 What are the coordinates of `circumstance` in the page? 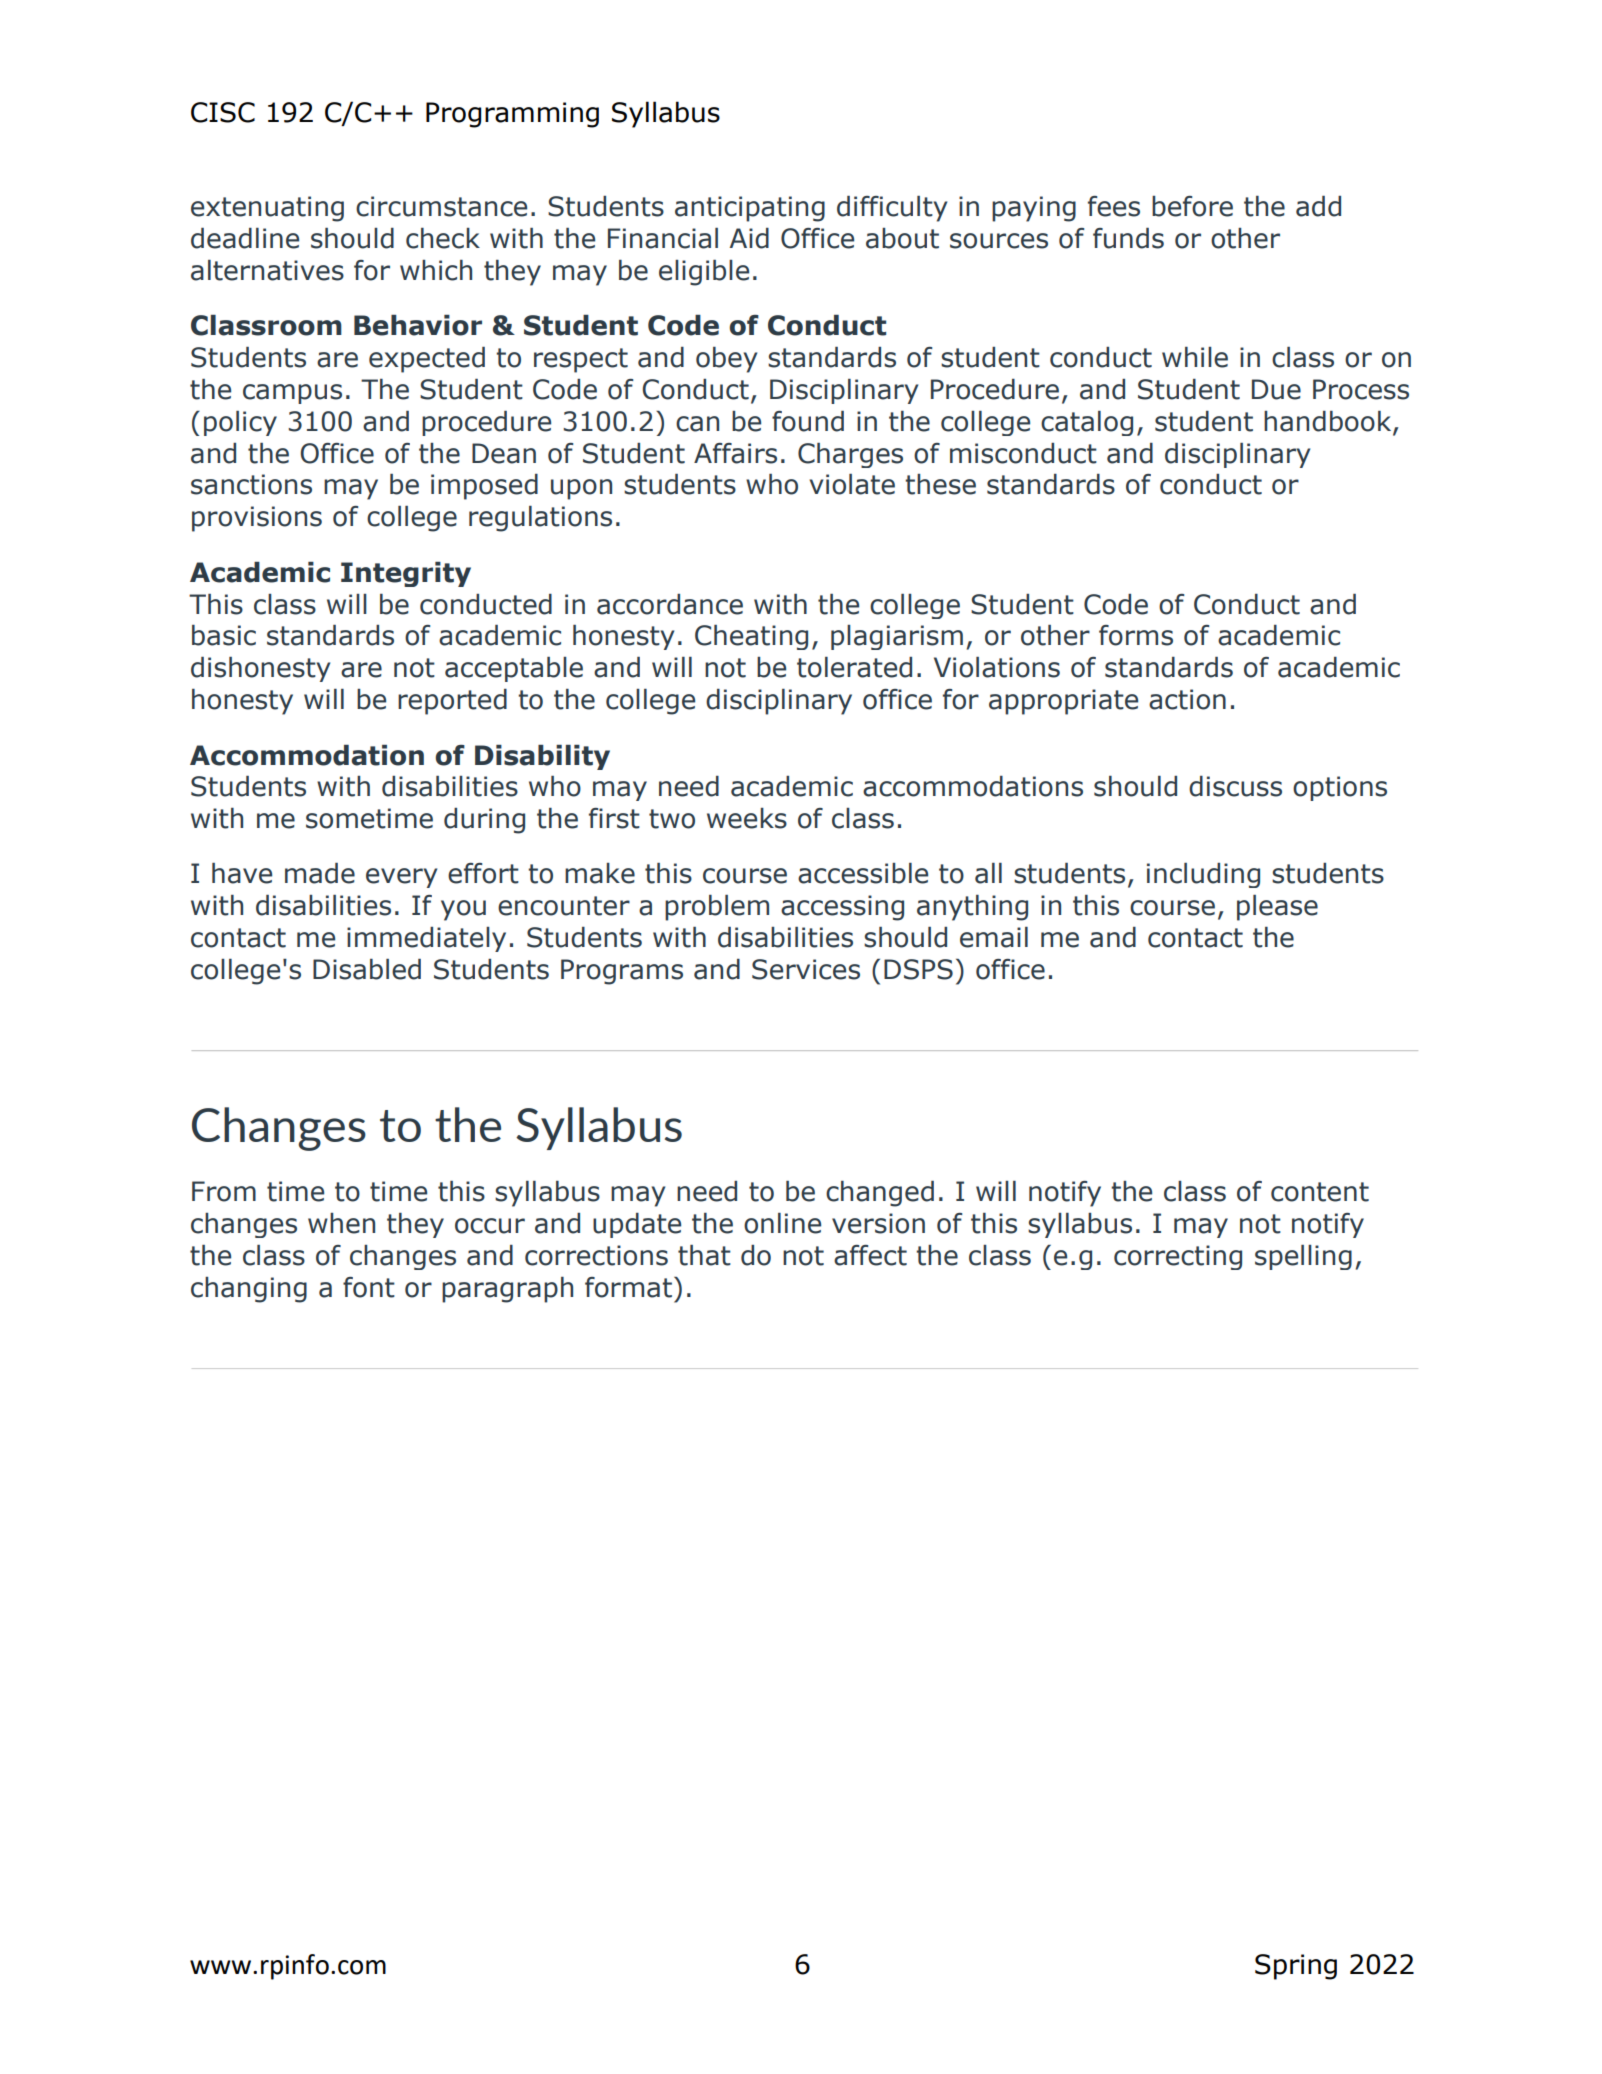 It's located at (441, 206).
